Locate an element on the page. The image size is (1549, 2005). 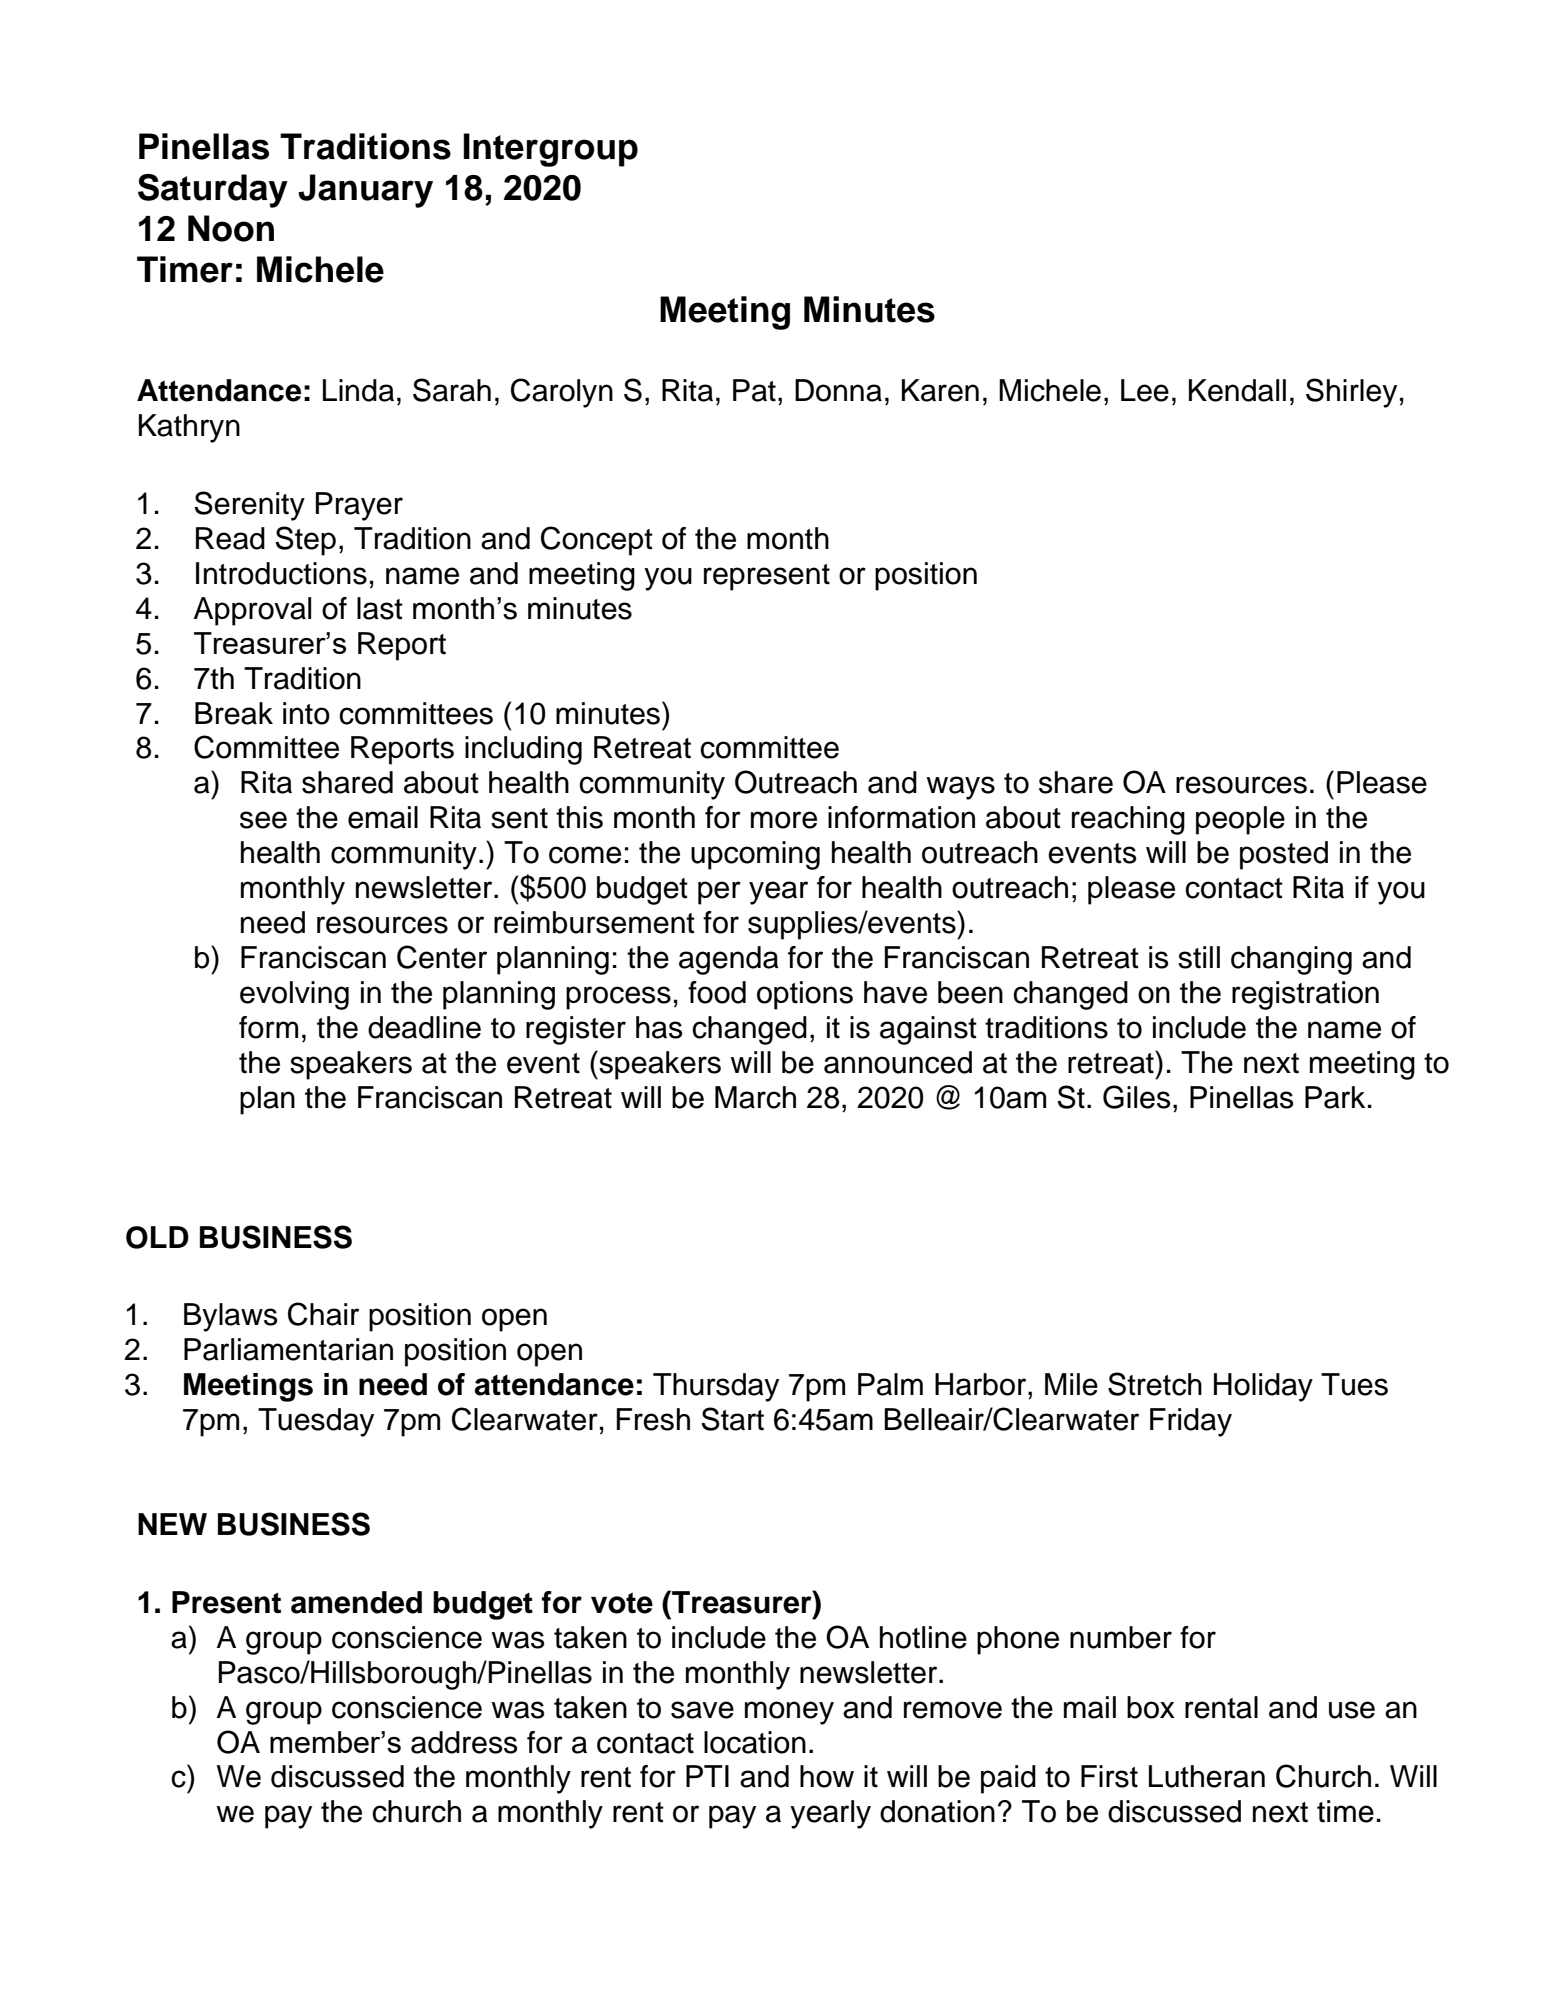
evolving is located at coordinates (294, 995).
